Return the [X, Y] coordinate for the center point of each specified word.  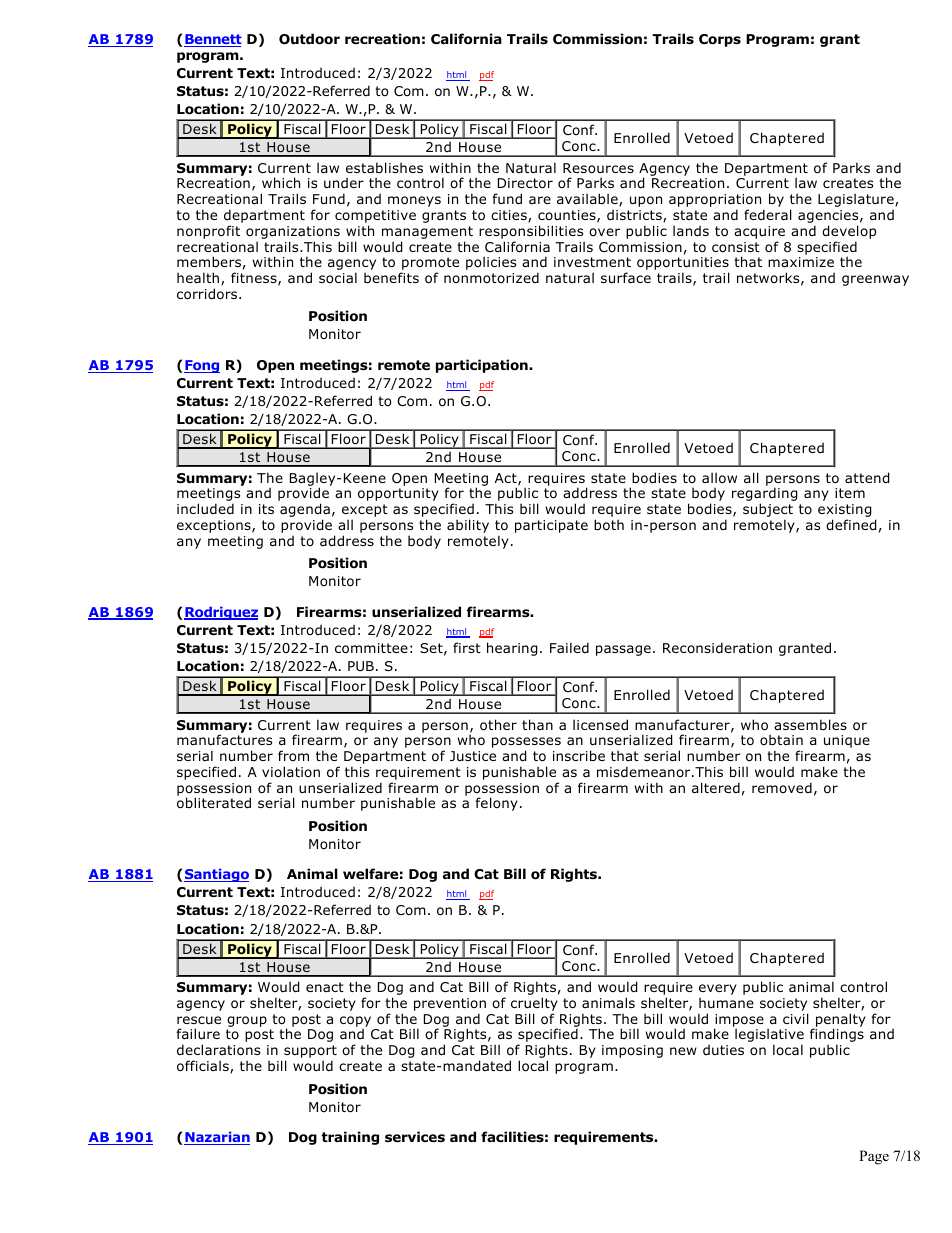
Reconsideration [717, 647]
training [350, 1138]
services [415, 1136]
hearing [512, 649]
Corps [720, 40]
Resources [598, 168]
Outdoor [309, 39]
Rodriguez [221, 613]
